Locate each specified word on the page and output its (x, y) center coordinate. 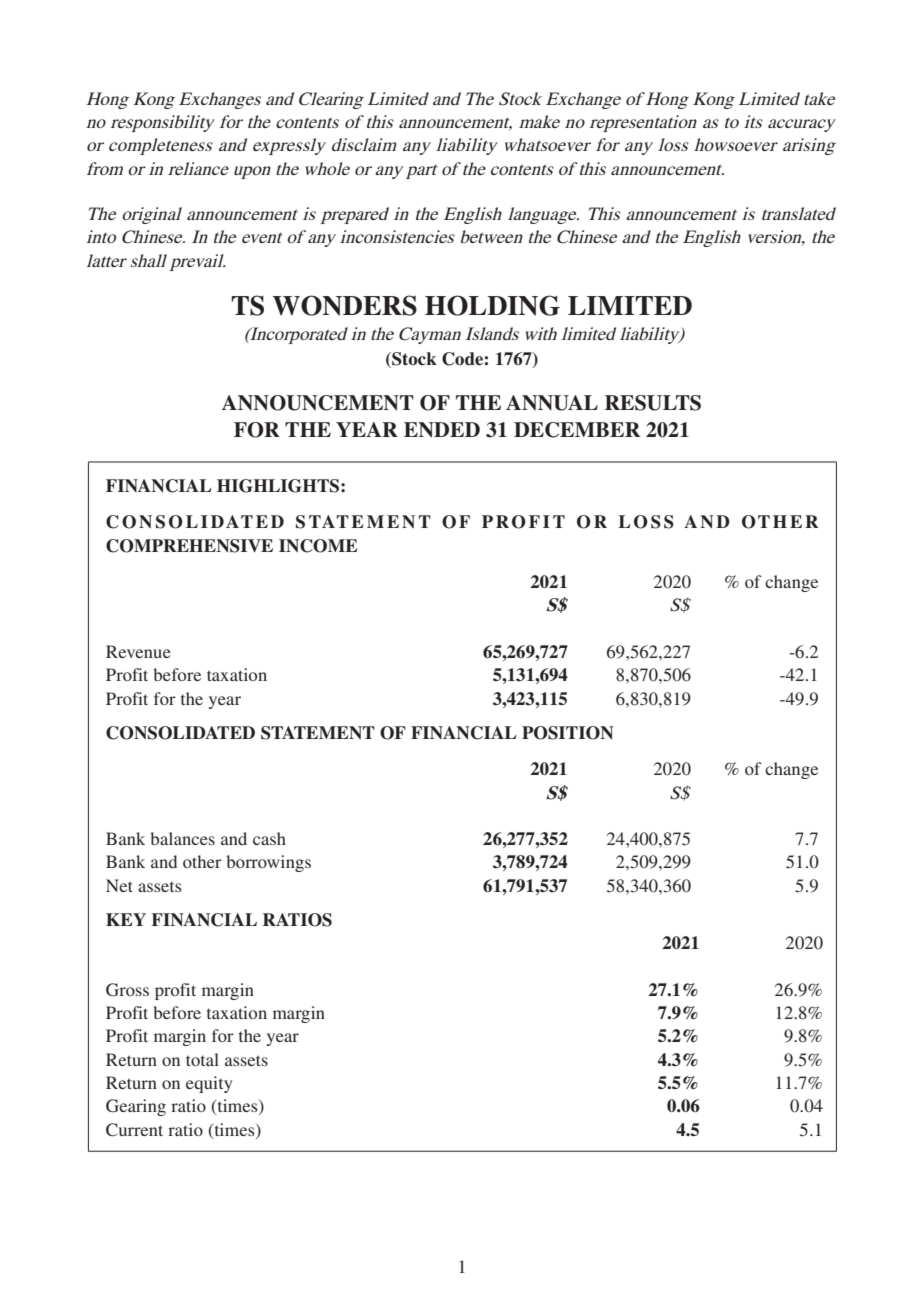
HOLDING (492, 305)
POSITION (568, 733)
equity (209, 1084)
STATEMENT (318, 733)
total (202, 1059)
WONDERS (345, 305)
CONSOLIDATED (180, 733)
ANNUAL (552, 403)
